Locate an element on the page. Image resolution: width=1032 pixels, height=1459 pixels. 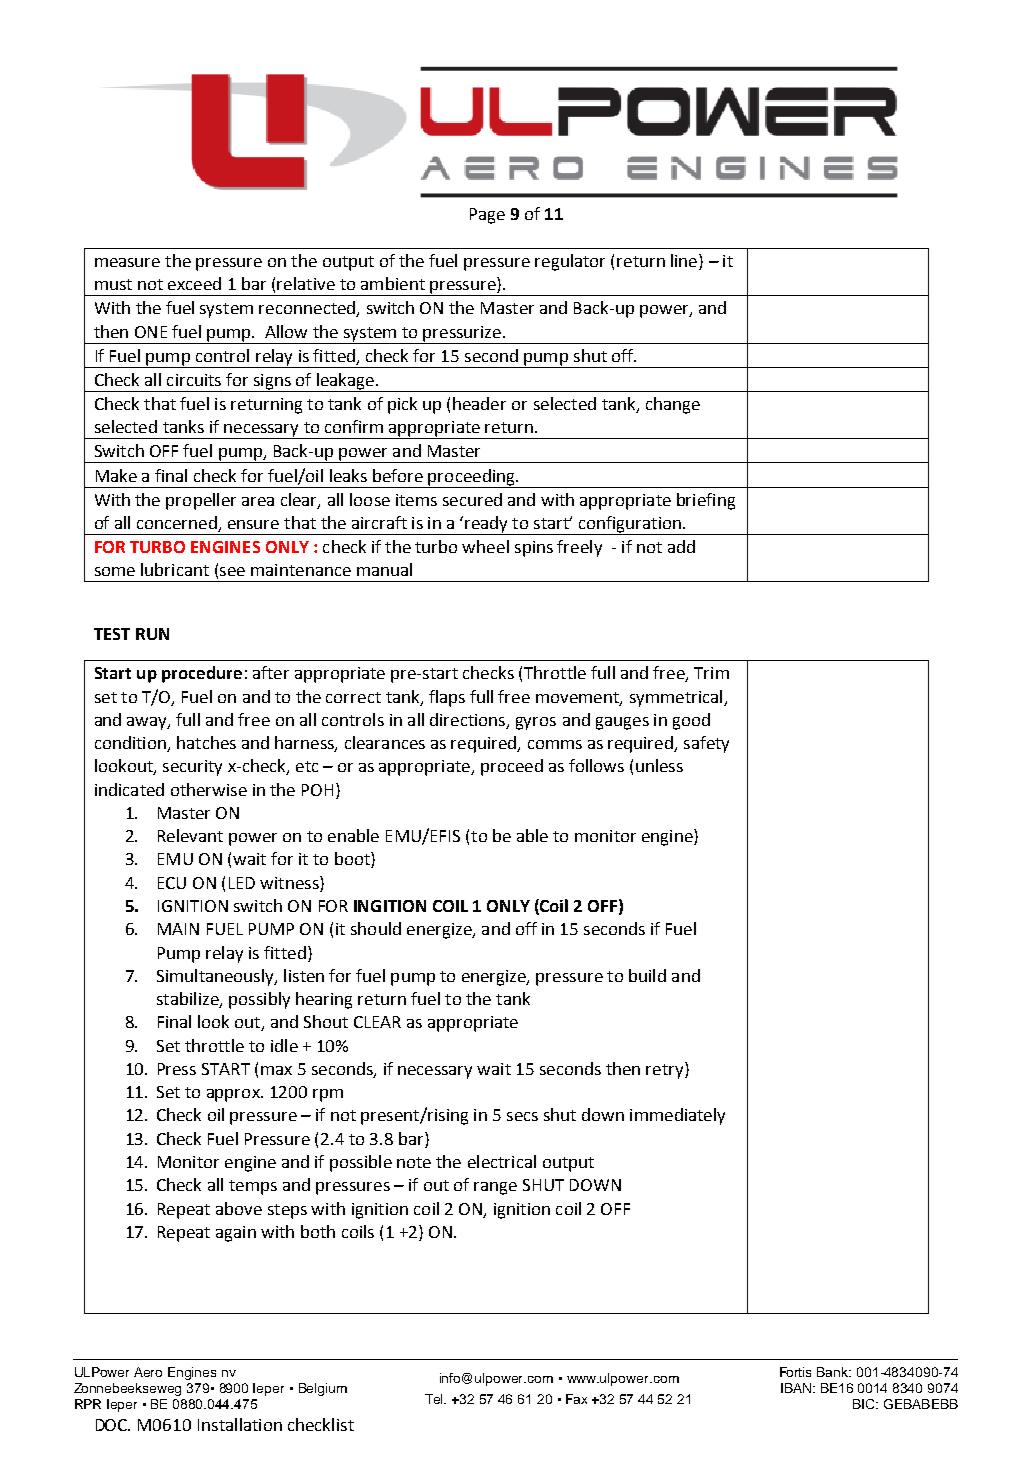
comms is located at coordinates (555, 744).
